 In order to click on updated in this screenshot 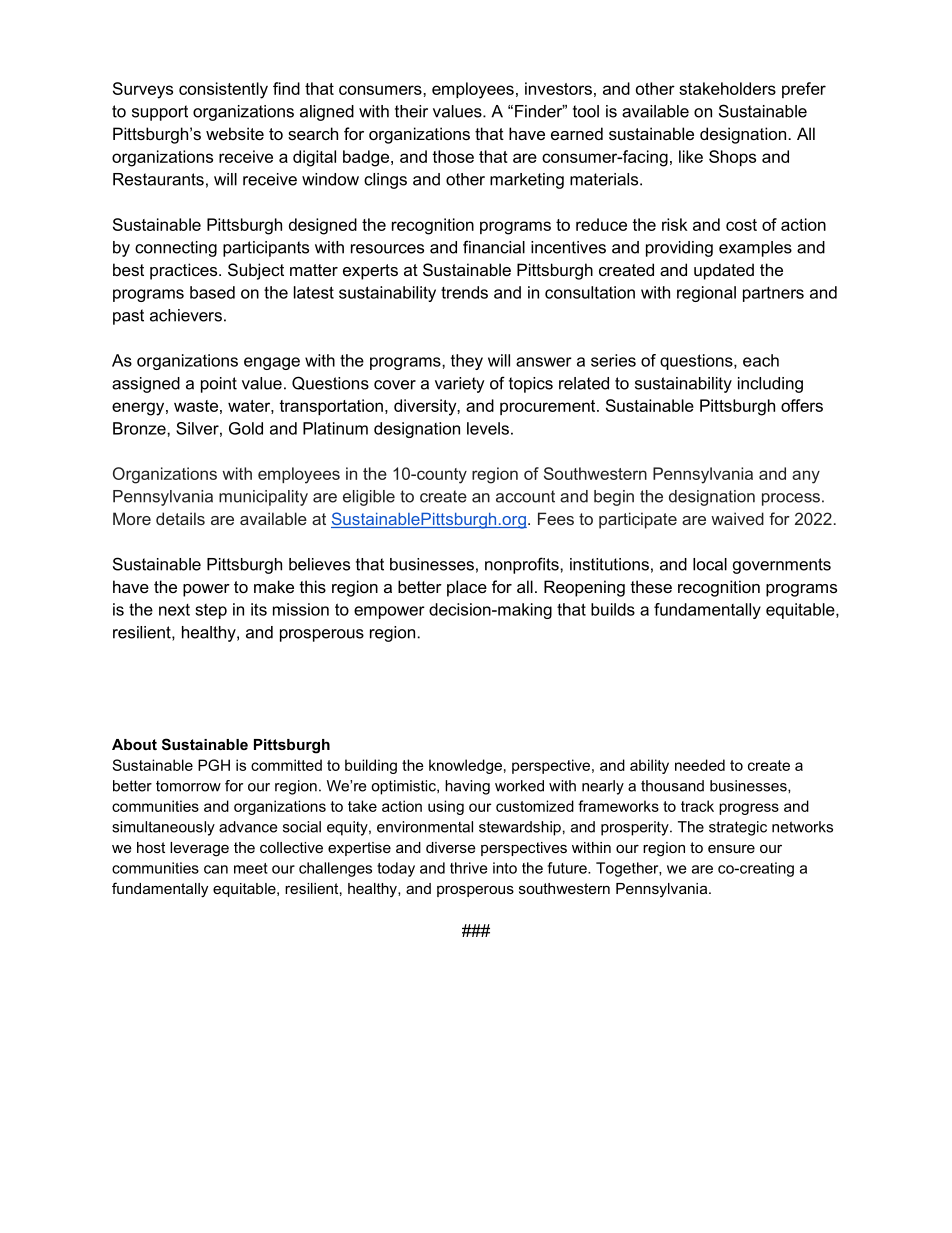, I will do `click(724, 271)`.
